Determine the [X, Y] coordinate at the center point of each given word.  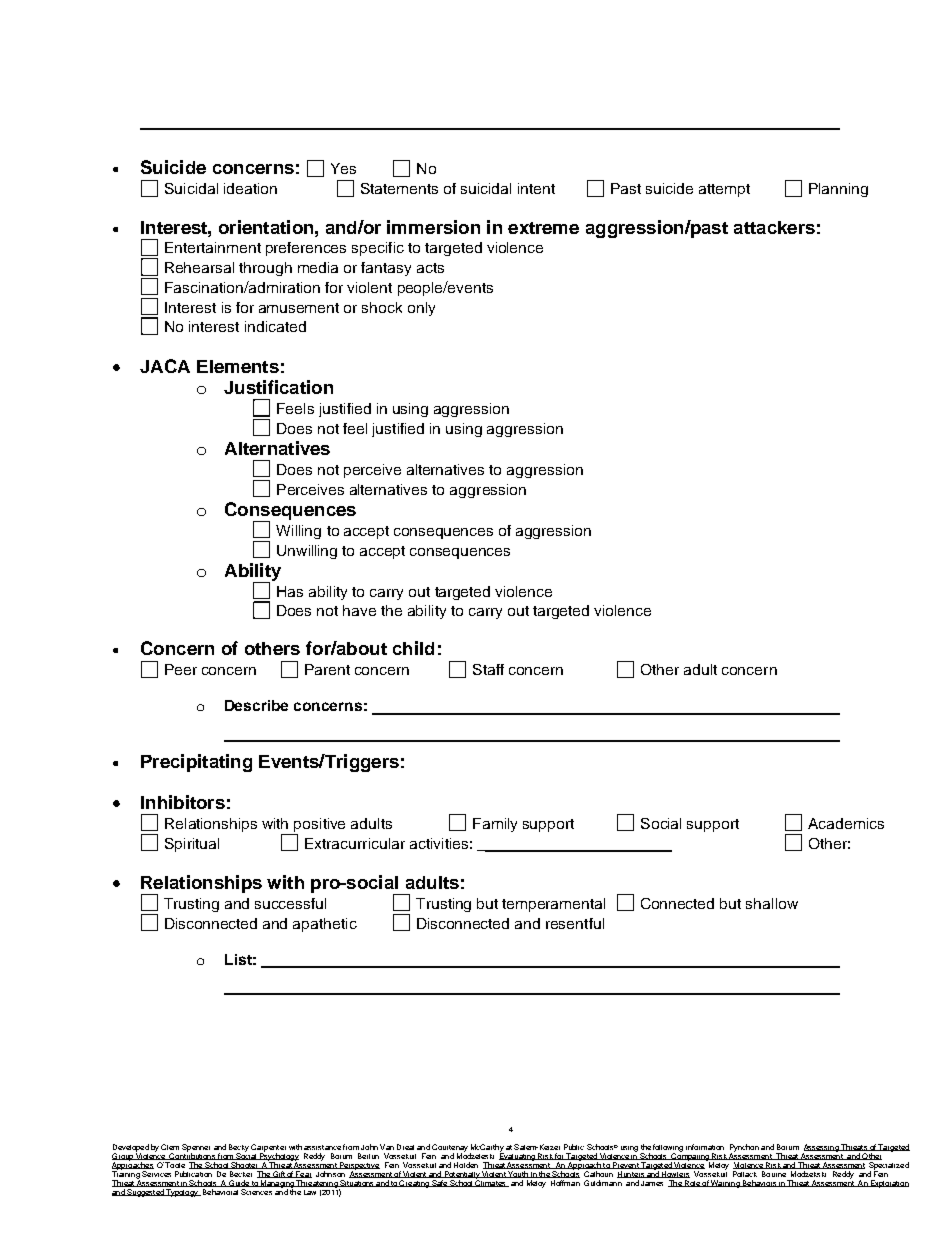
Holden [466, 1165]
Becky [239, 1149]
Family [495, 825]
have [359, 610]
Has [290, 591]
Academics [846, 823]
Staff [488, 669]
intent [536, 188]
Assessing [821, 1149]
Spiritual [192, 845]
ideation [250, 188]
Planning [838, 190]
